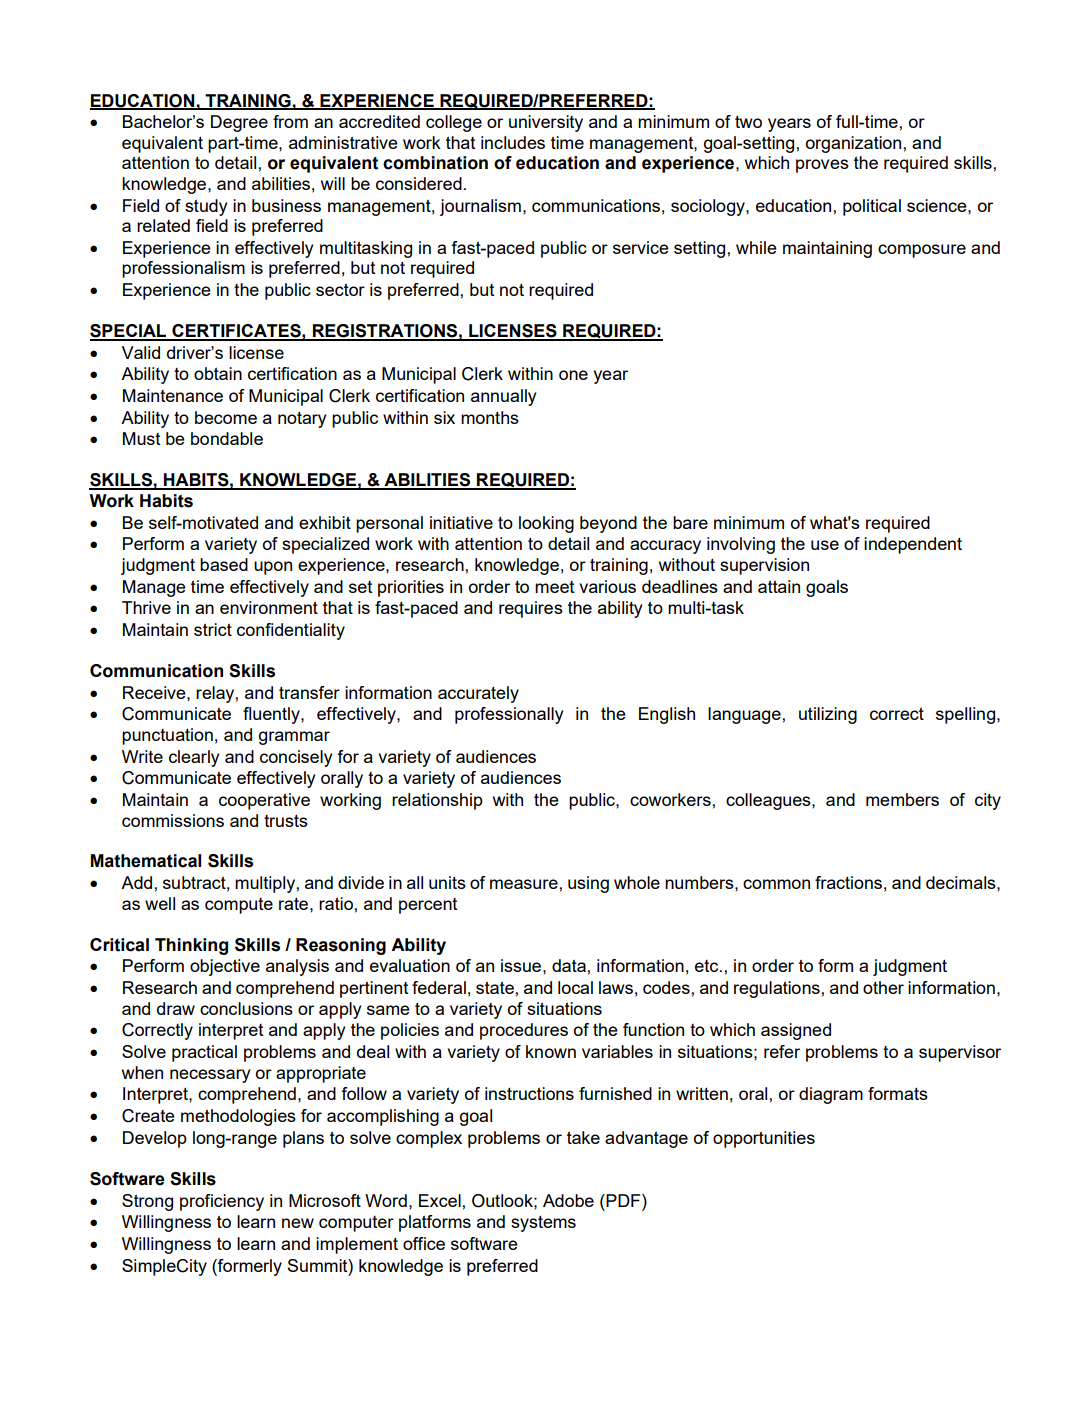 The width and height of the screenshot is (1091, 1412). I want to click on proficiency, so click(222, 1202).
